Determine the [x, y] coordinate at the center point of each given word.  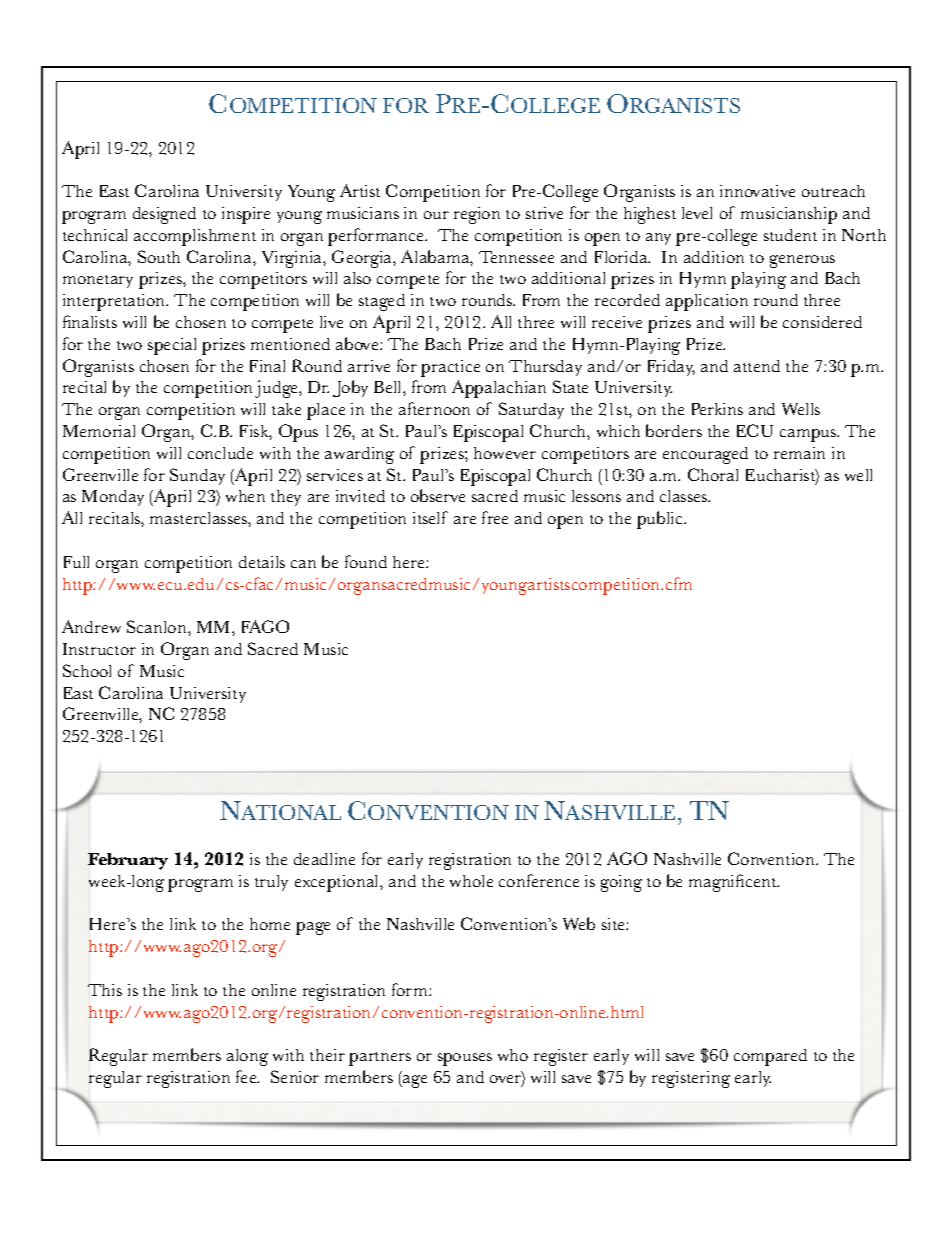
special [172, 346]
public [661, 520]
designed [164, 215]
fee [247, 1076]
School [87, 670]
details [262, 562]
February [128, 861]
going [621, 883]
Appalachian [499, 389]
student [790, 235]
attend [757, 366]
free [495, 517]
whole [471, 881]
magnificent [734, 883]
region [477, 215]
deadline [324, 859]
